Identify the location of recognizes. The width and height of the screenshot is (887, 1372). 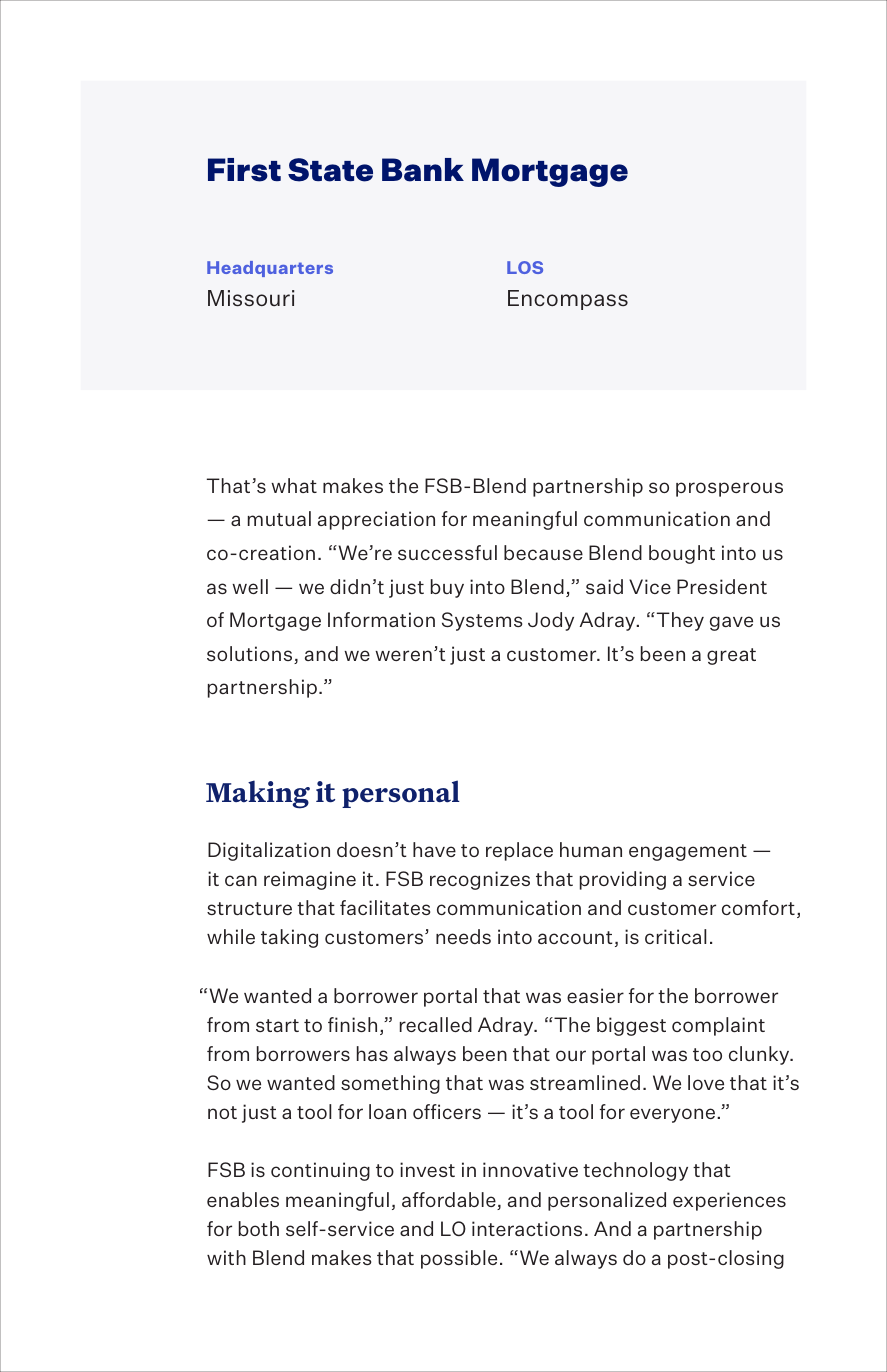
(480, 880).
